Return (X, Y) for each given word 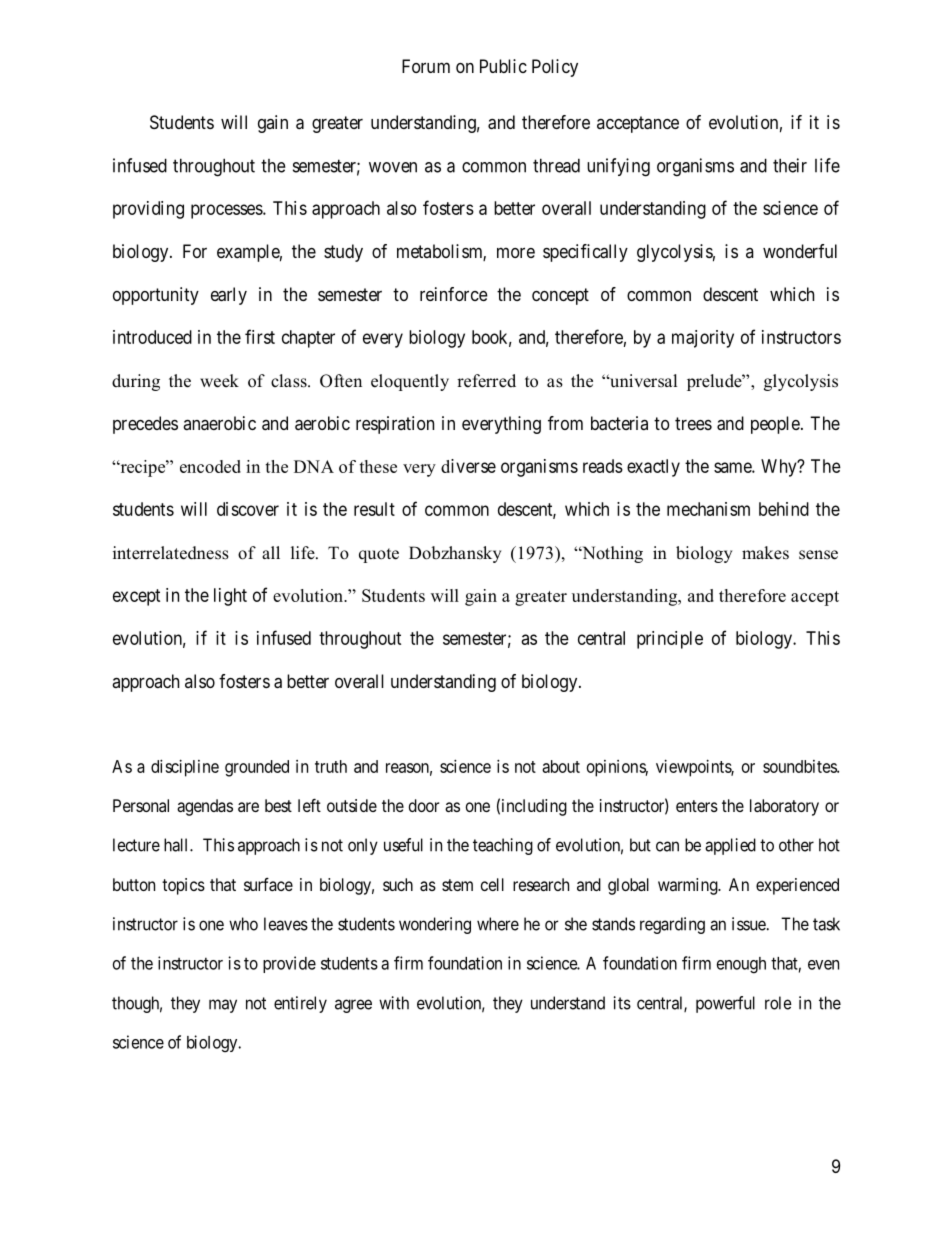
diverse (468, 466)
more (516, 252)
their (790, 165)
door (424, 805)
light (230, 597)
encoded (210, 466)
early (229, 296)
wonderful (800, 251)
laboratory (784, 807)
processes (227, 211)
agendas (205, 807)
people (775, 425)
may (223, 1006)
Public (503, 66)
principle (670, 640)
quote (379, 555)
